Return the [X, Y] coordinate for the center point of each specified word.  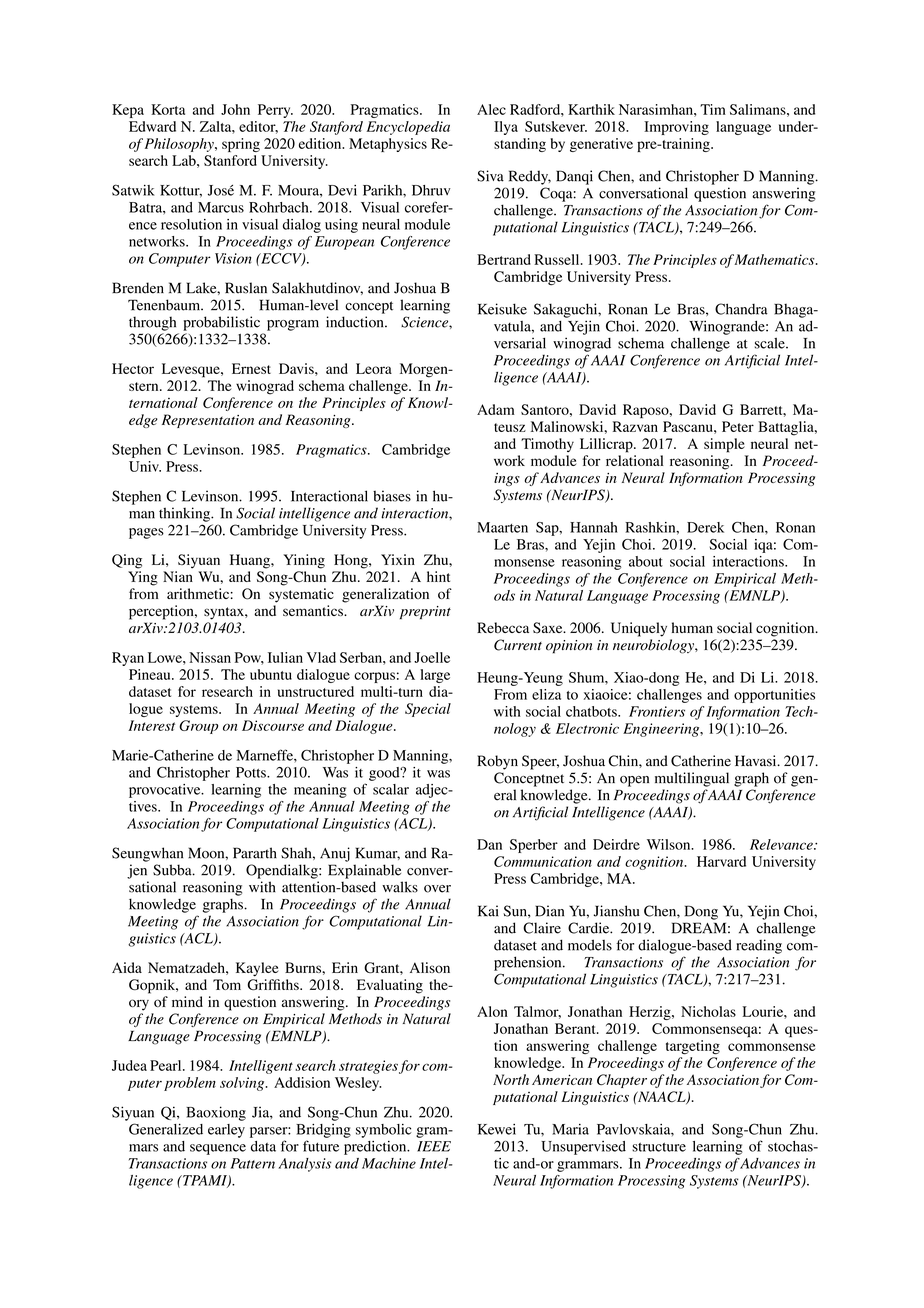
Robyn [497, 762]
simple [724, 445]
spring [241, 145]
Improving [676, 128]
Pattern [253, 1163]
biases [392, 496]
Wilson [670, 844]
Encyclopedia [408, 128]
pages [146, 533]
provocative [166, 791]
